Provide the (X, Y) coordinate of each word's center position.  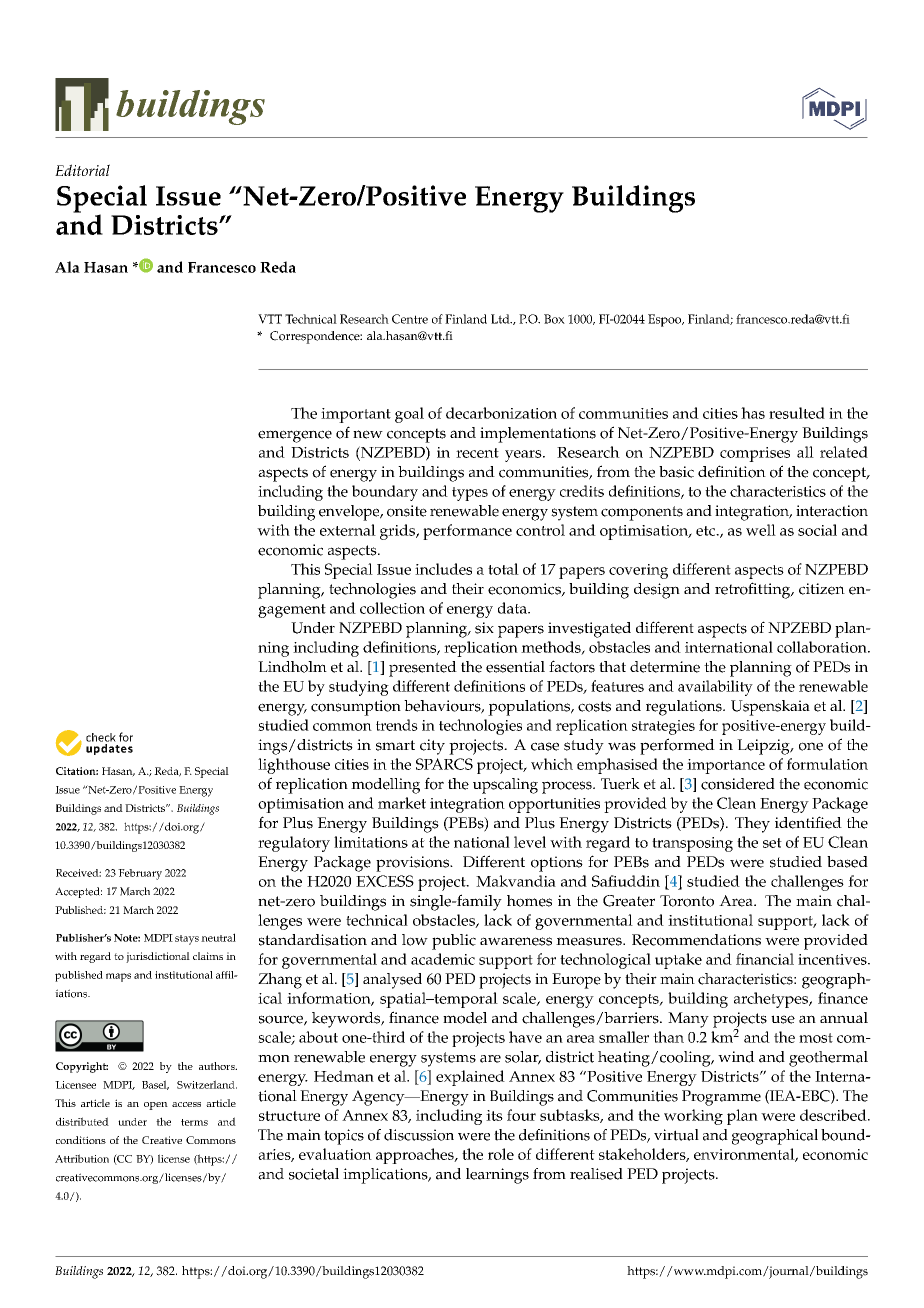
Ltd (501, 319)
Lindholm (292, 667)
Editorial (82, 170)
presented (423, 669)
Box (554, 319)
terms (194, 1122)
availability (715, 688)
